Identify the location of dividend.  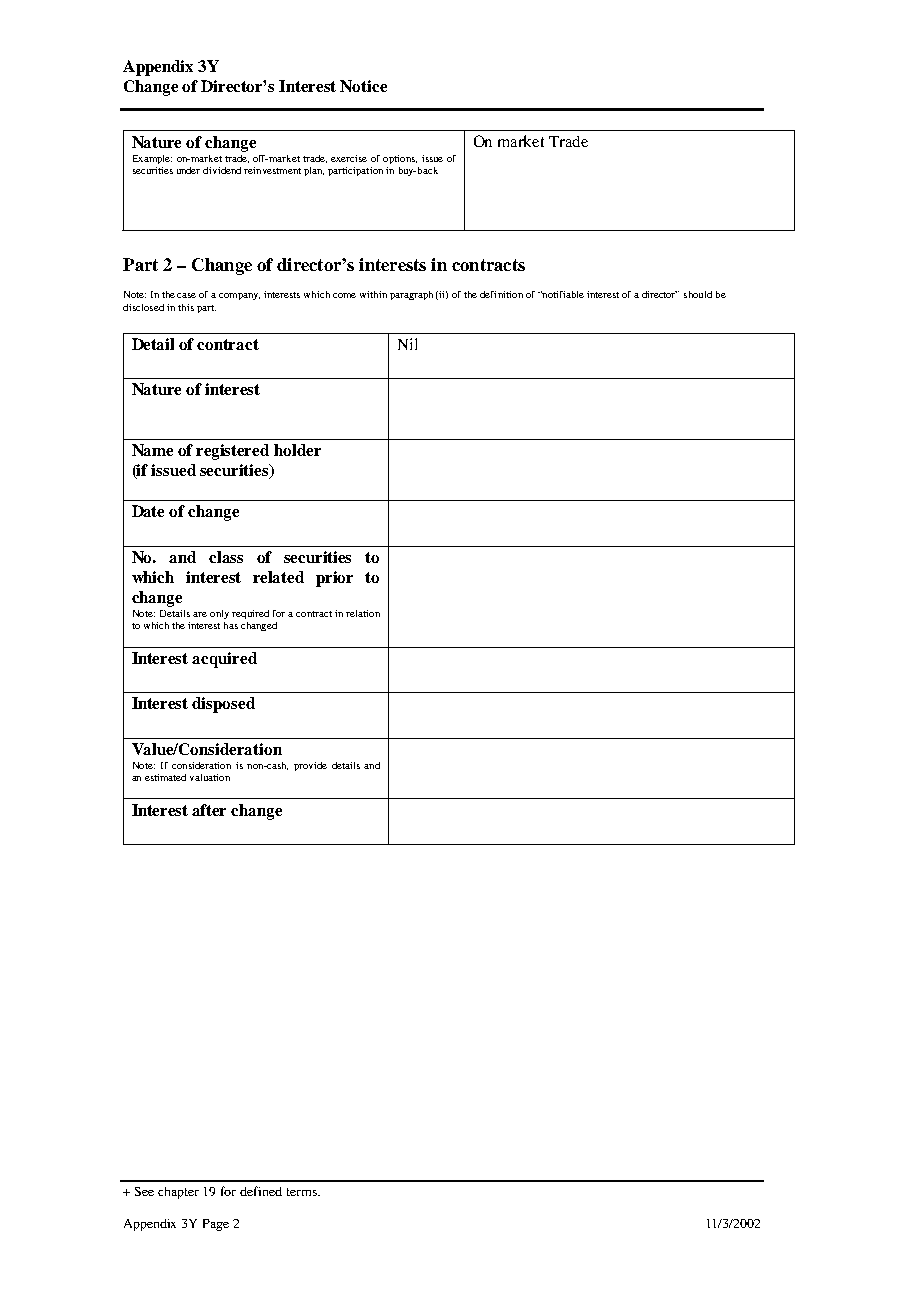
(222, 170).
